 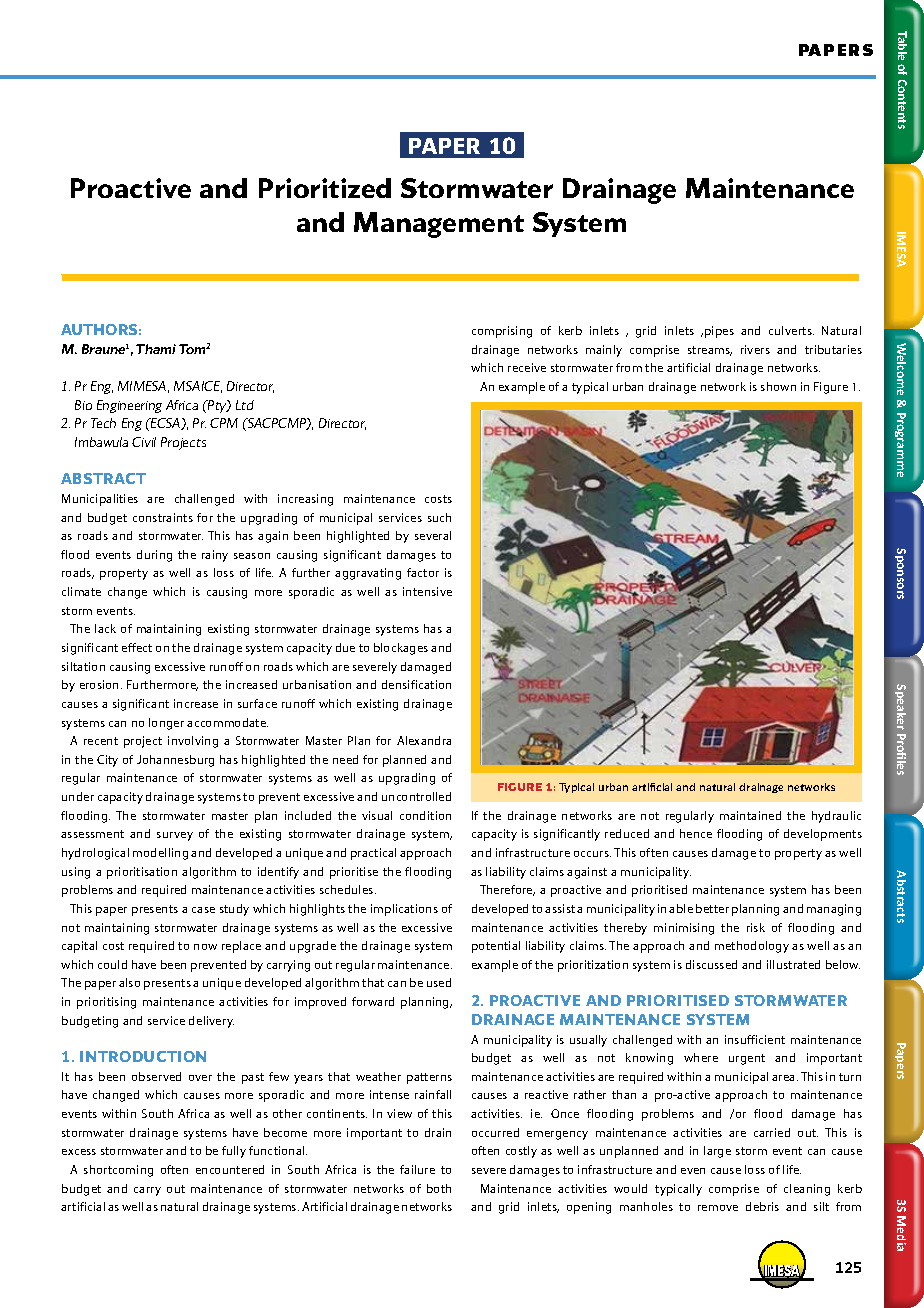 What do you see at coordinates (325, 188) in the image?
I see `Prioritized` at bounding box center [325, 188].
